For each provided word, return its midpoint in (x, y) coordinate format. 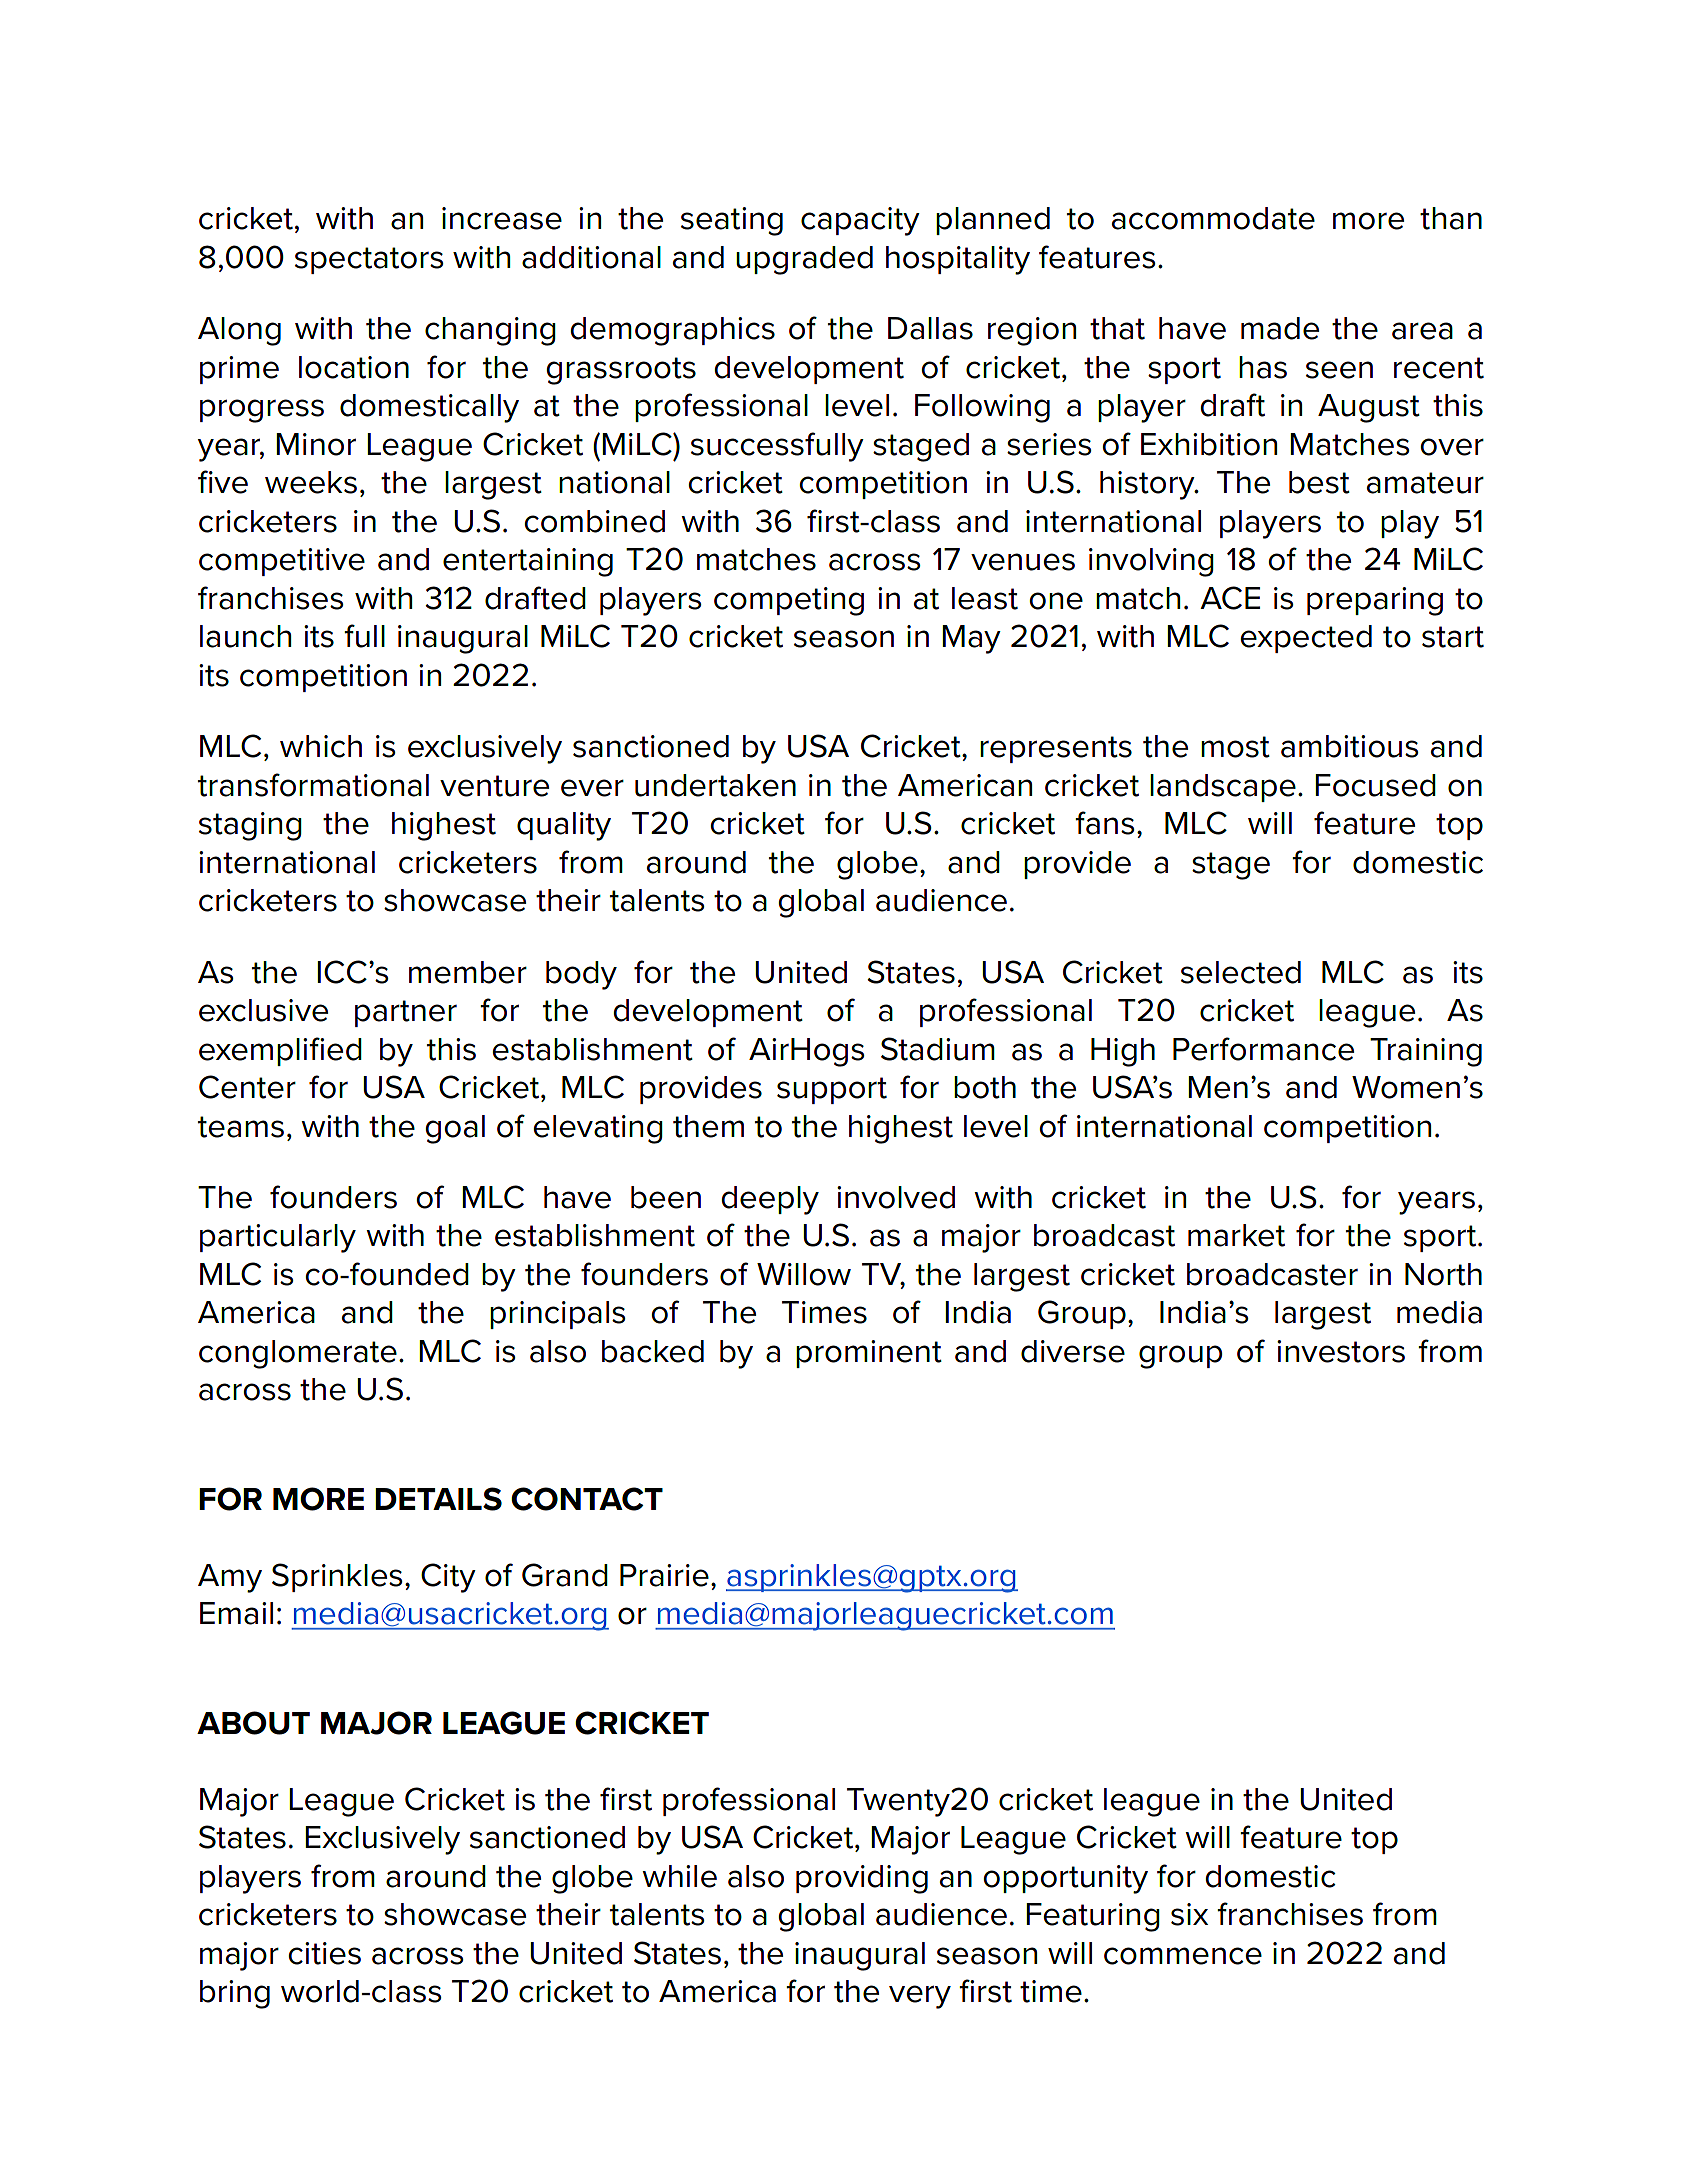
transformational (313, 785)
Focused (1375, 785)
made (1280, 328)
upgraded (804, 260)
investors (1341, 1351)
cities (324, 1953)
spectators (369, 260)
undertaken (715, 785)
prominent (869, 1354)
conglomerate (298, 1354)
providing (862, 1879)
